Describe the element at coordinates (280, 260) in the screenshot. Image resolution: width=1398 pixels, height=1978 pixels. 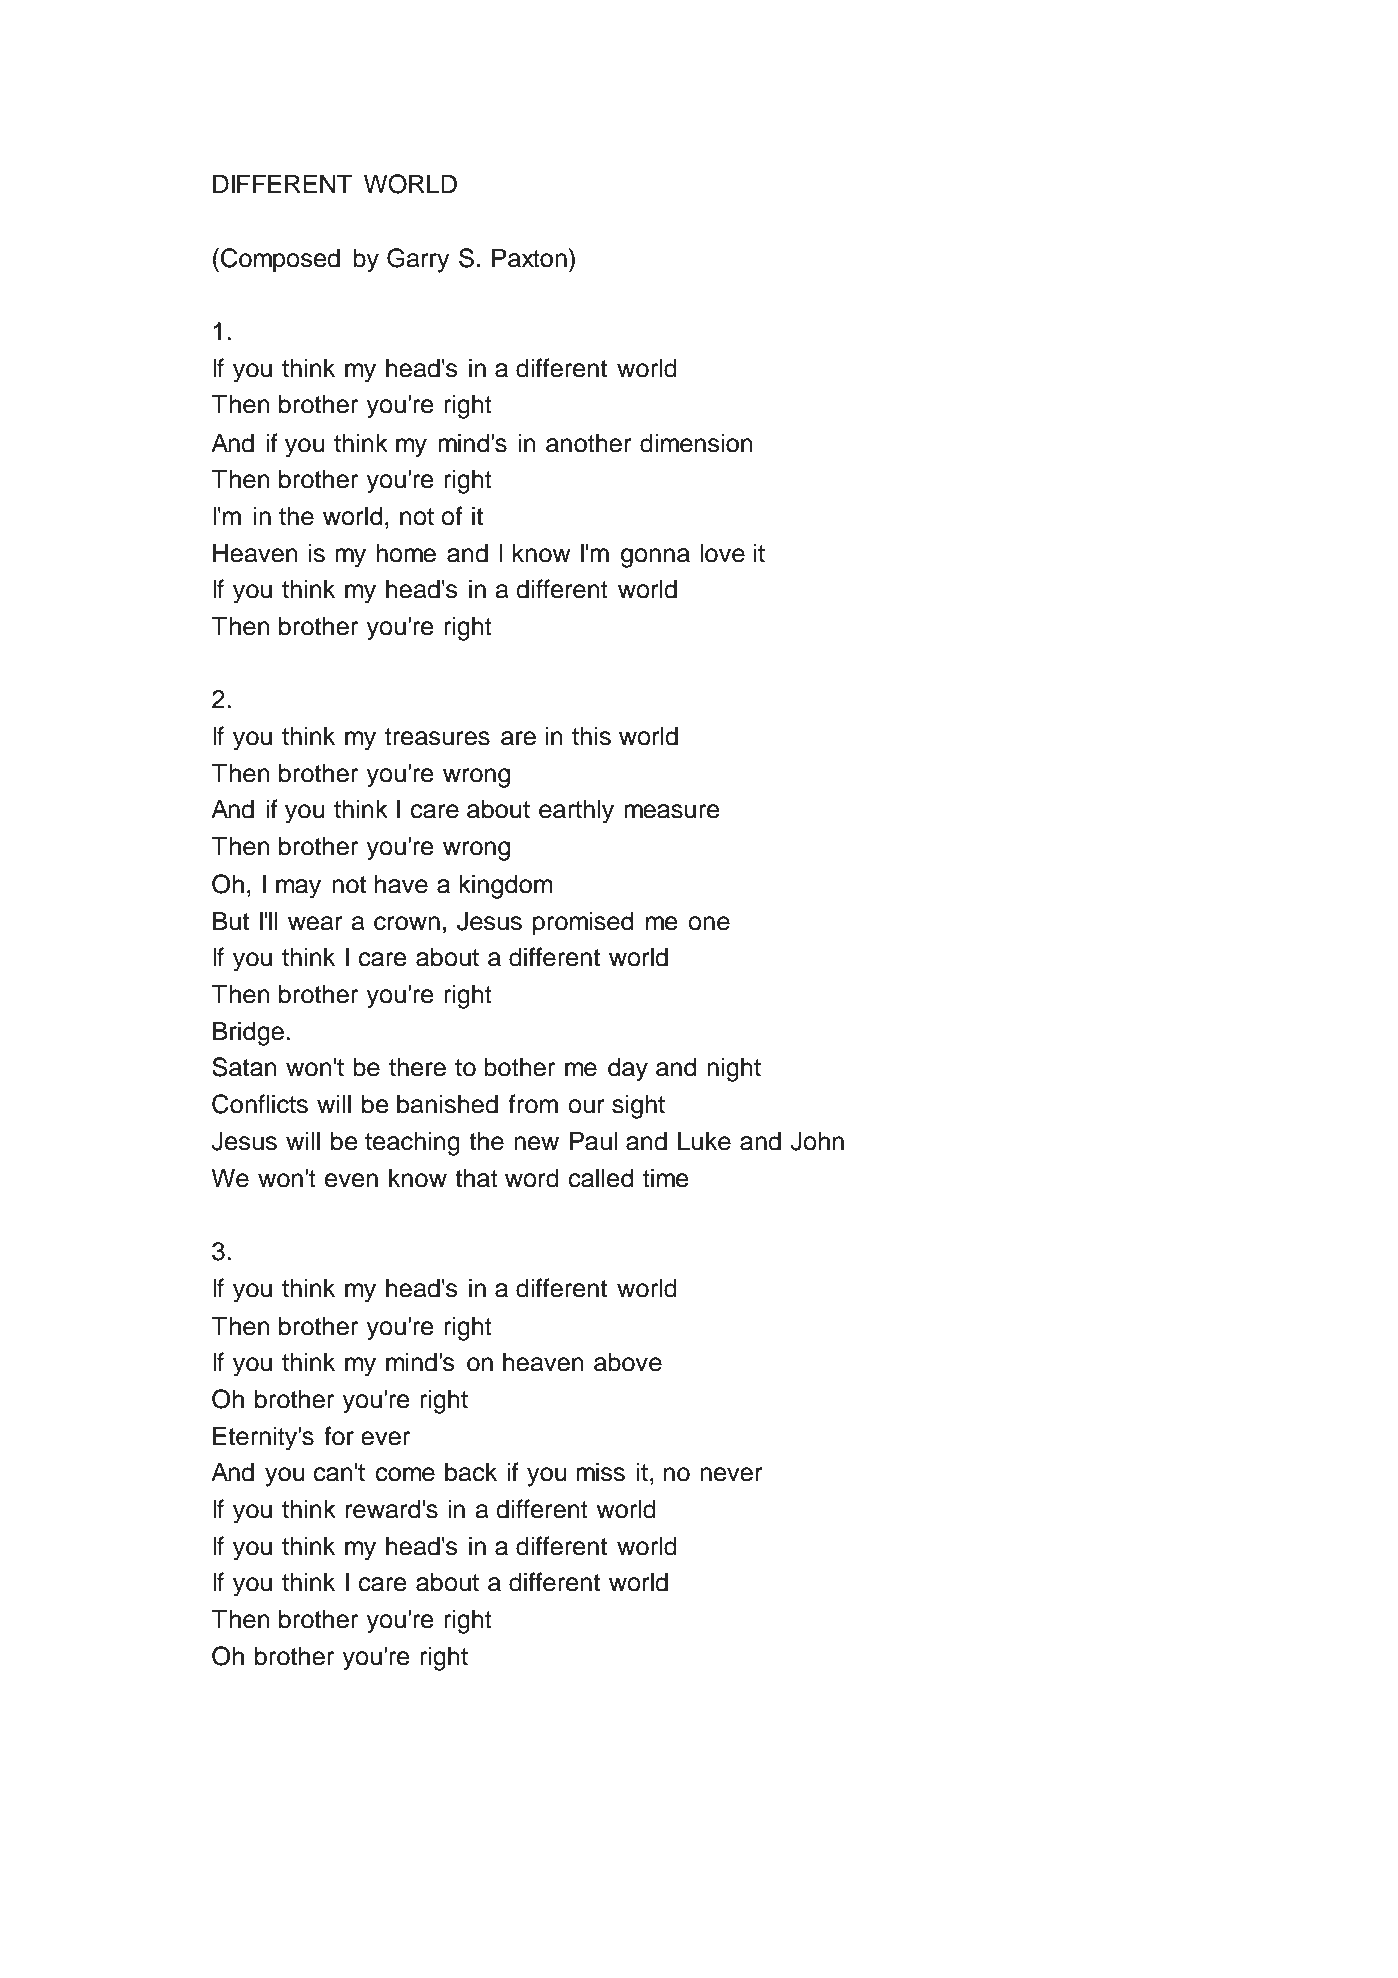
I see `Composed` at that location.
